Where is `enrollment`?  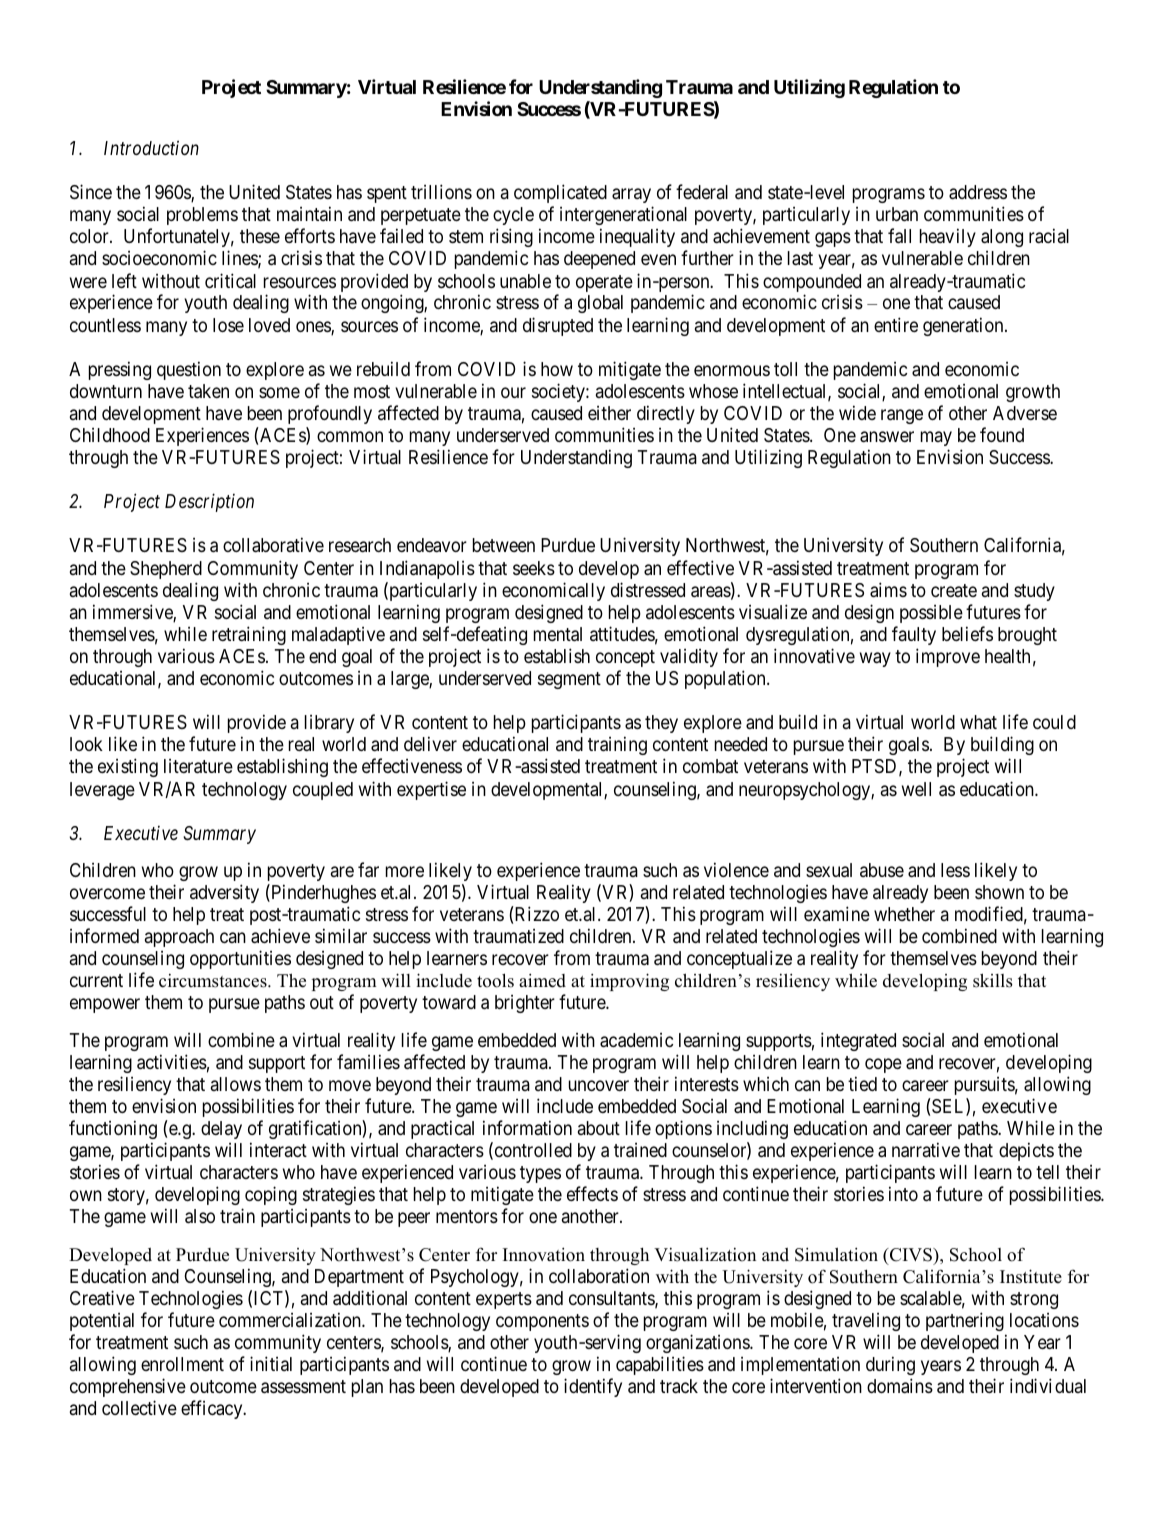
enrollment is located at coordinates (182, 1364).
